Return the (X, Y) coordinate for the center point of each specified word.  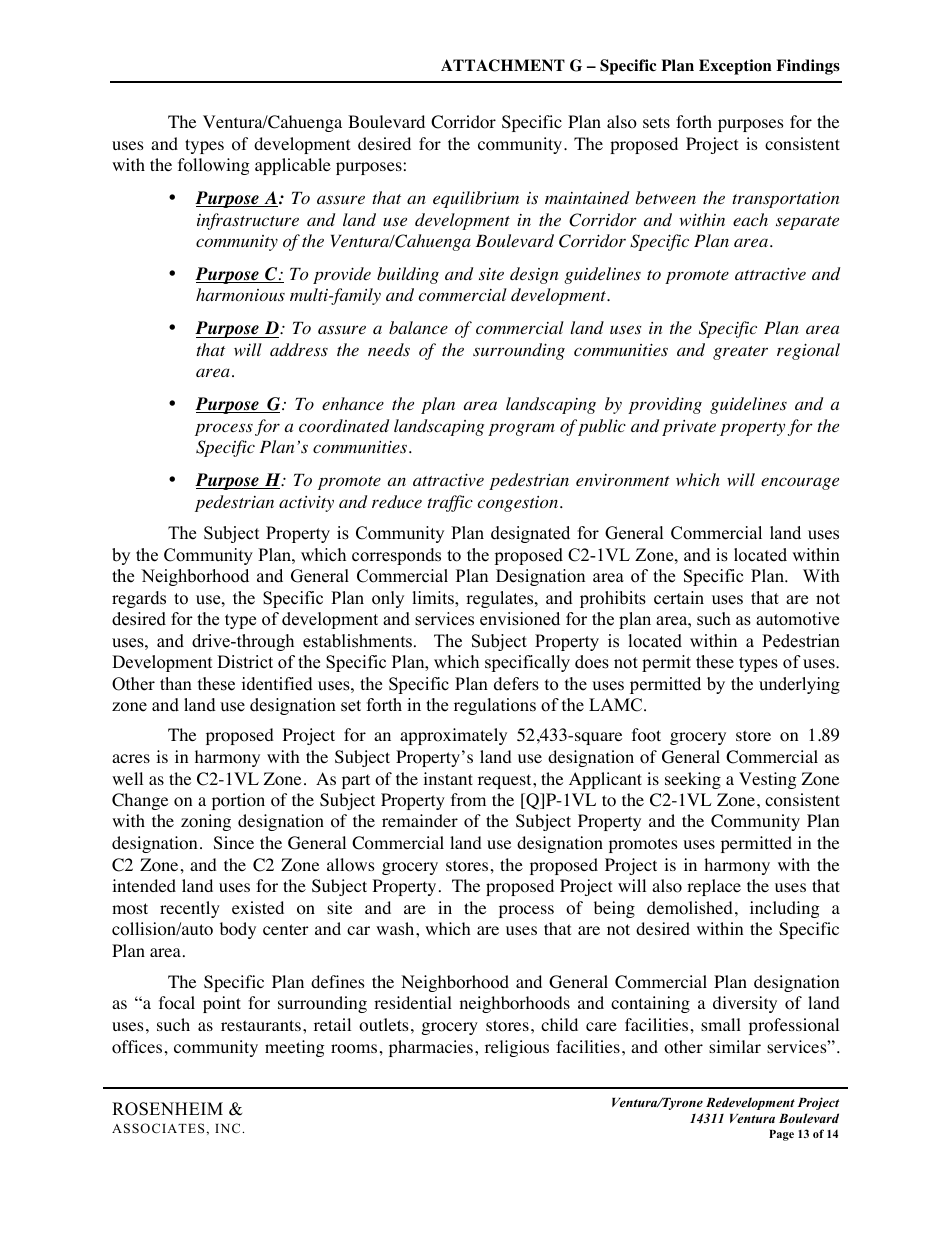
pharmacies (431, 1048)
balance (418, 327)
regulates (501, 599)
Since (234, 843)
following (214, 166)
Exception (735, 67)
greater (740, 353)
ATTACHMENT (503, 65)
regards (139, 599)
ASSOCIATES (158, 1128)
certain (679, 598)
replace (714, 887)
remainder (420, 820)
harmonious (240, 295)
